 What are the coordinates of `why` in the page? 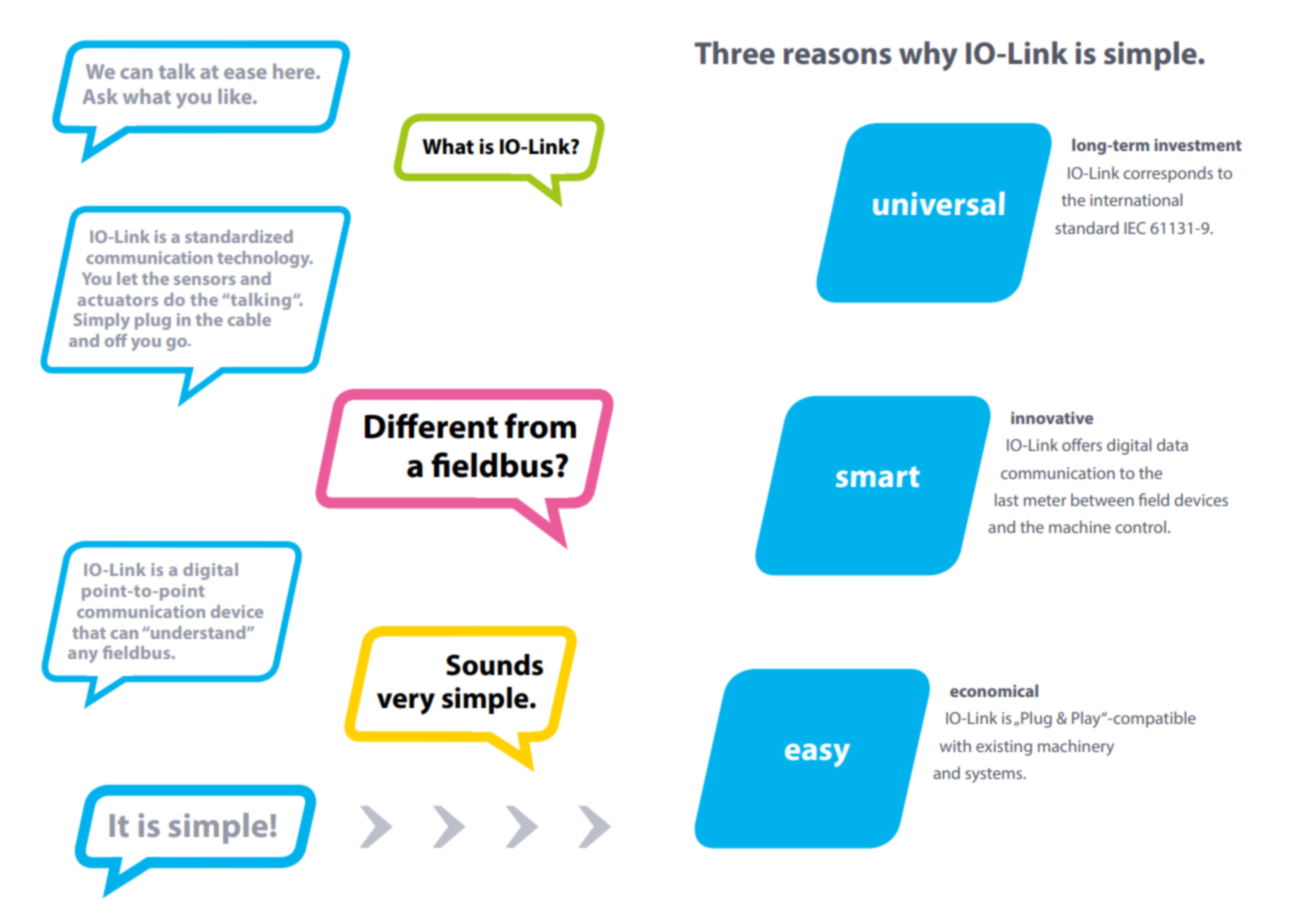 It's located at (928, 56).
